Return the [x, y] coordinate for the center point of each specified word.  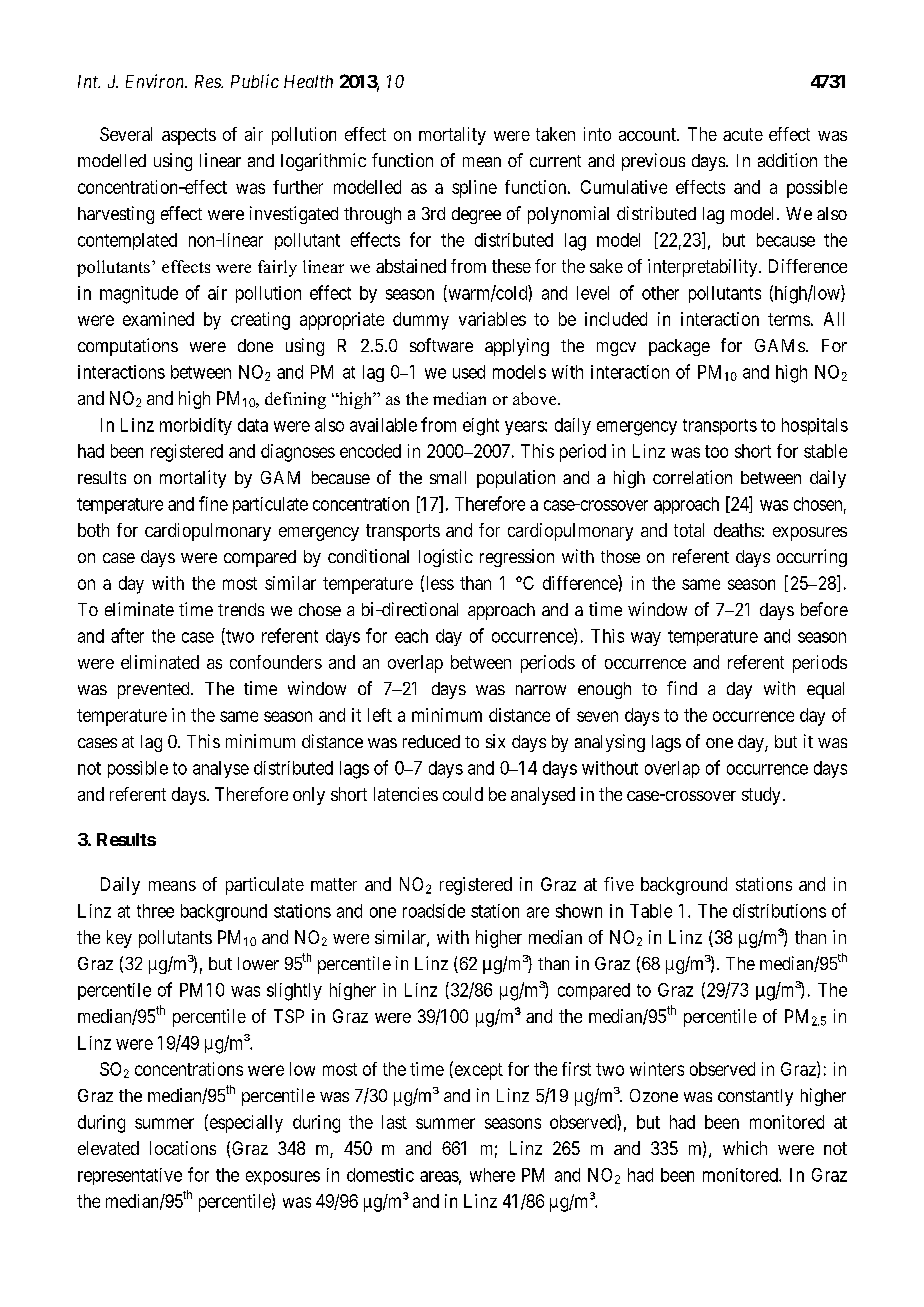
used [469, 372]
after [127, 635]
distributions [779, 911]
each [411, 636]
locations [183, 1148]
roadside [434, 911]
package [679, 347]
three [155, 911]
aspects [189, 136]
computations [128, 347]
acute [743, 134]
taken [555, 134]
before [824, 609]
